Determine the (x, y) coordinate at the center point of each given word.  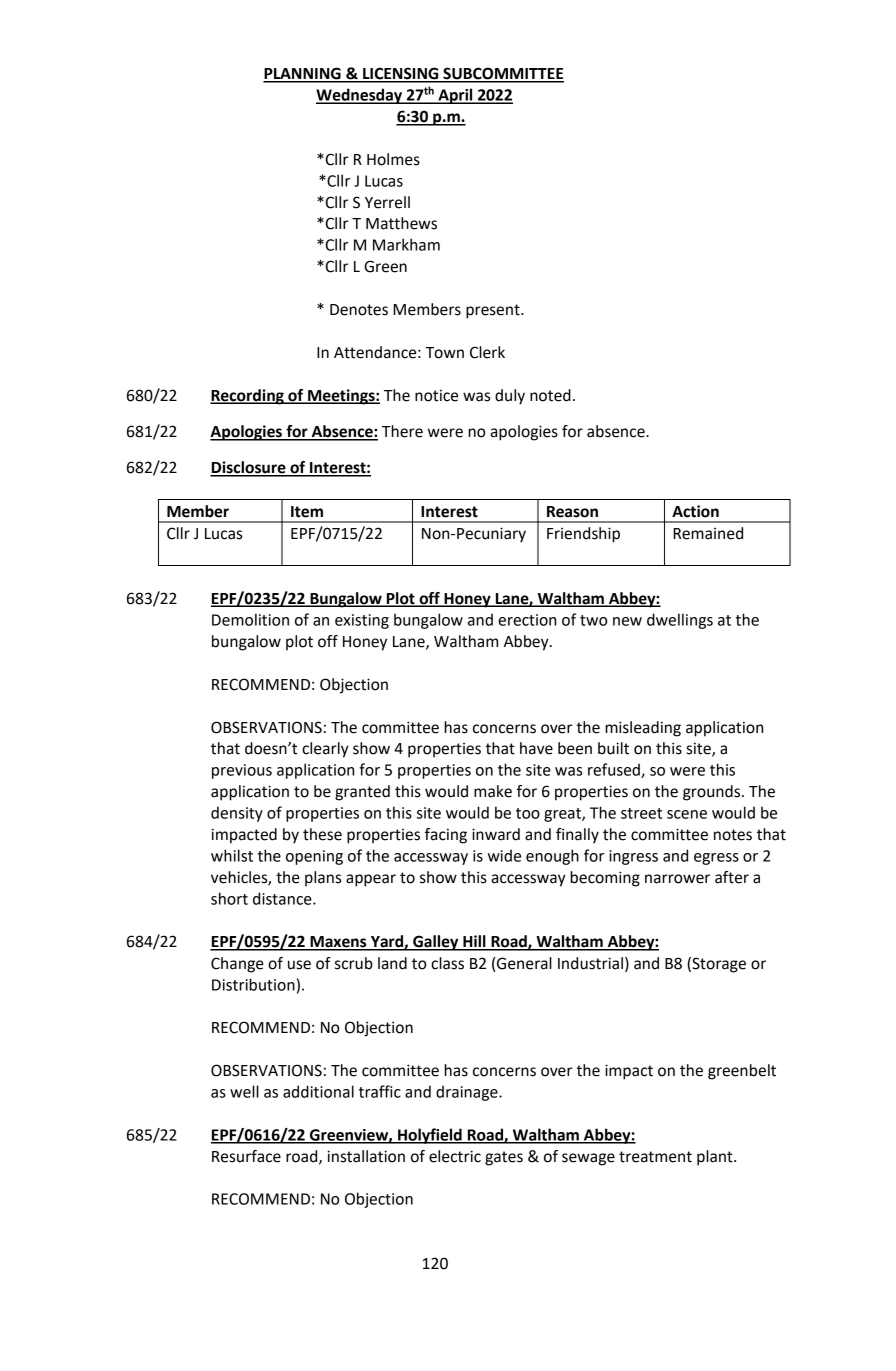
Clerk (487, 352)
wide (504, 855)
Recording (248, 397)
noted (550, 395)
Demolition (250, 619)
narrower (677, 879)
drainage (468, 1093)
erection (527, 620)
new (627, 621)
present (494, 311)
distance (283, 898)
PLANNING (303, 74)
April (455, 96)
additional (318, 1091)
